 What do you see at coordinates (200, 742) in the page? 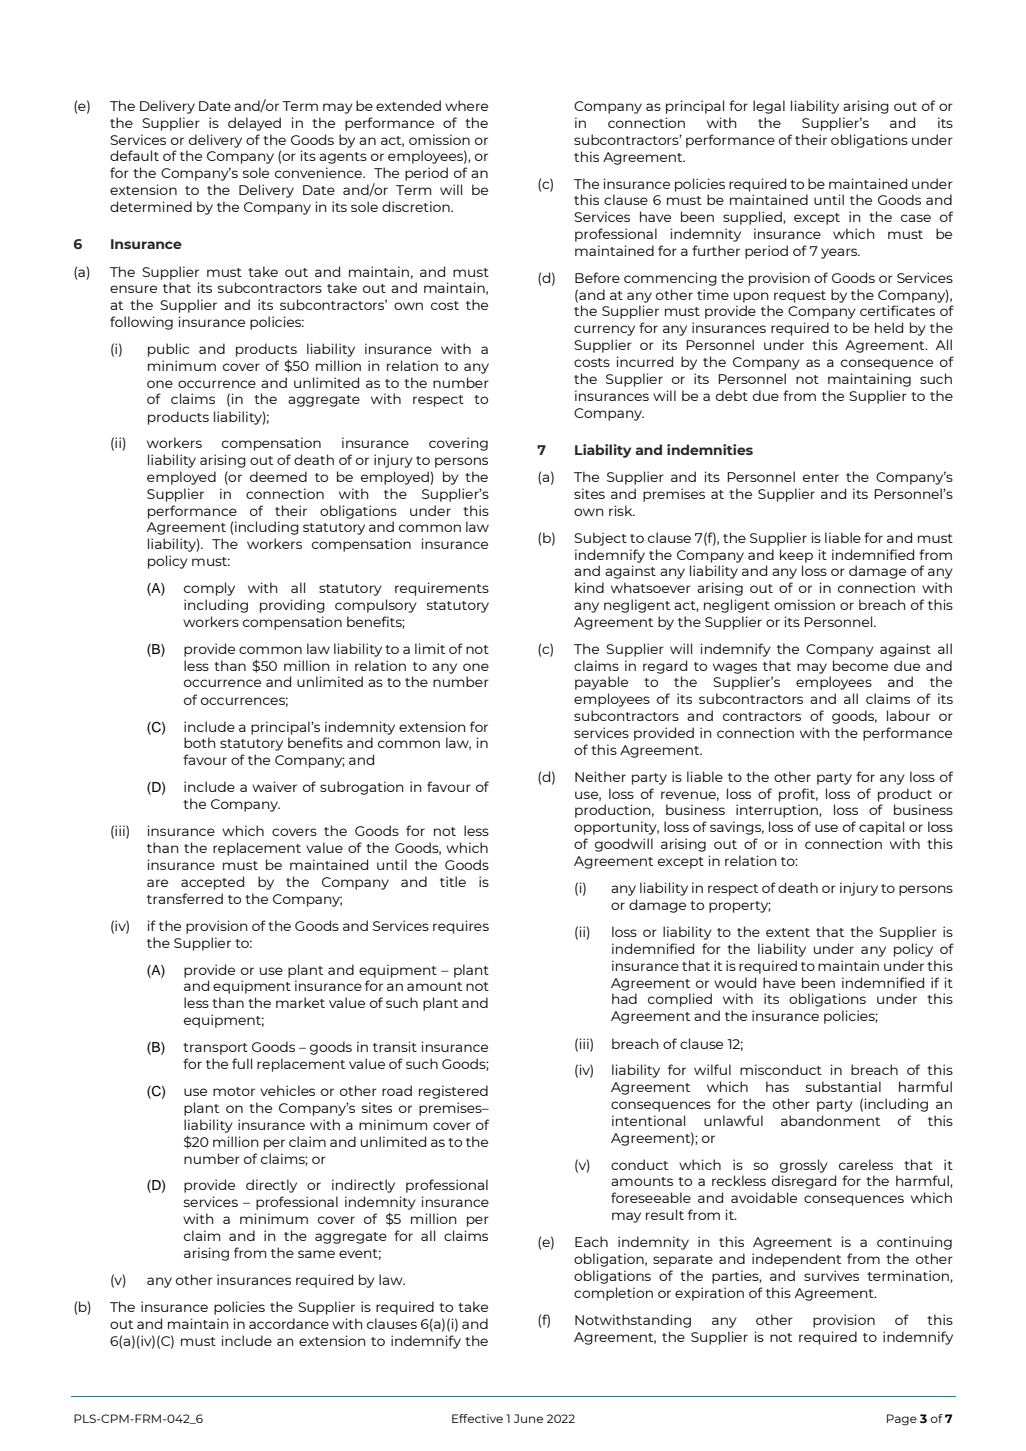
I see `both` at bounding box center [200, 742].
